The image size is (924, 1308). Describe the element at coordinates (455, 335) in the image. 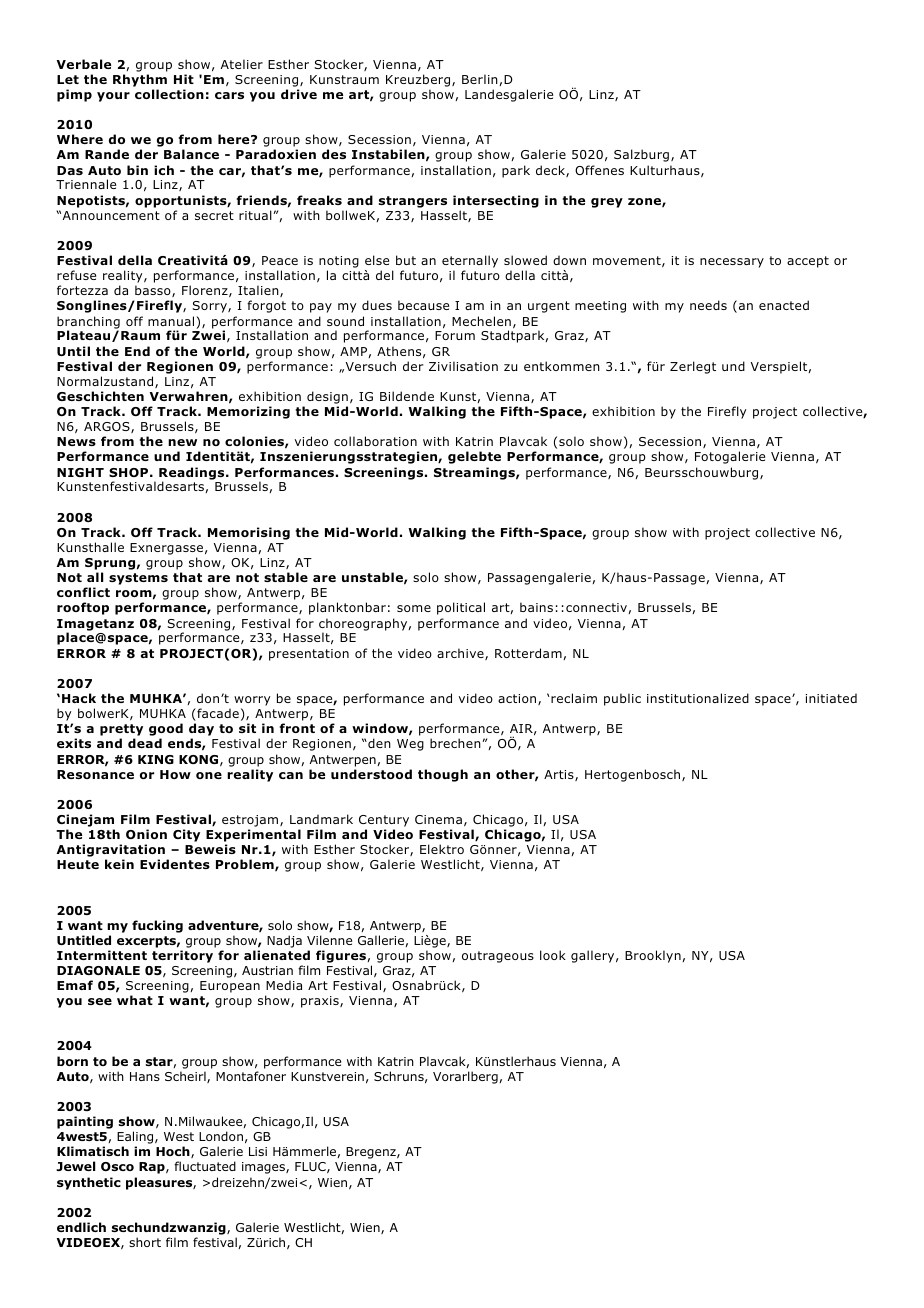

I see `Forum` at that location.
